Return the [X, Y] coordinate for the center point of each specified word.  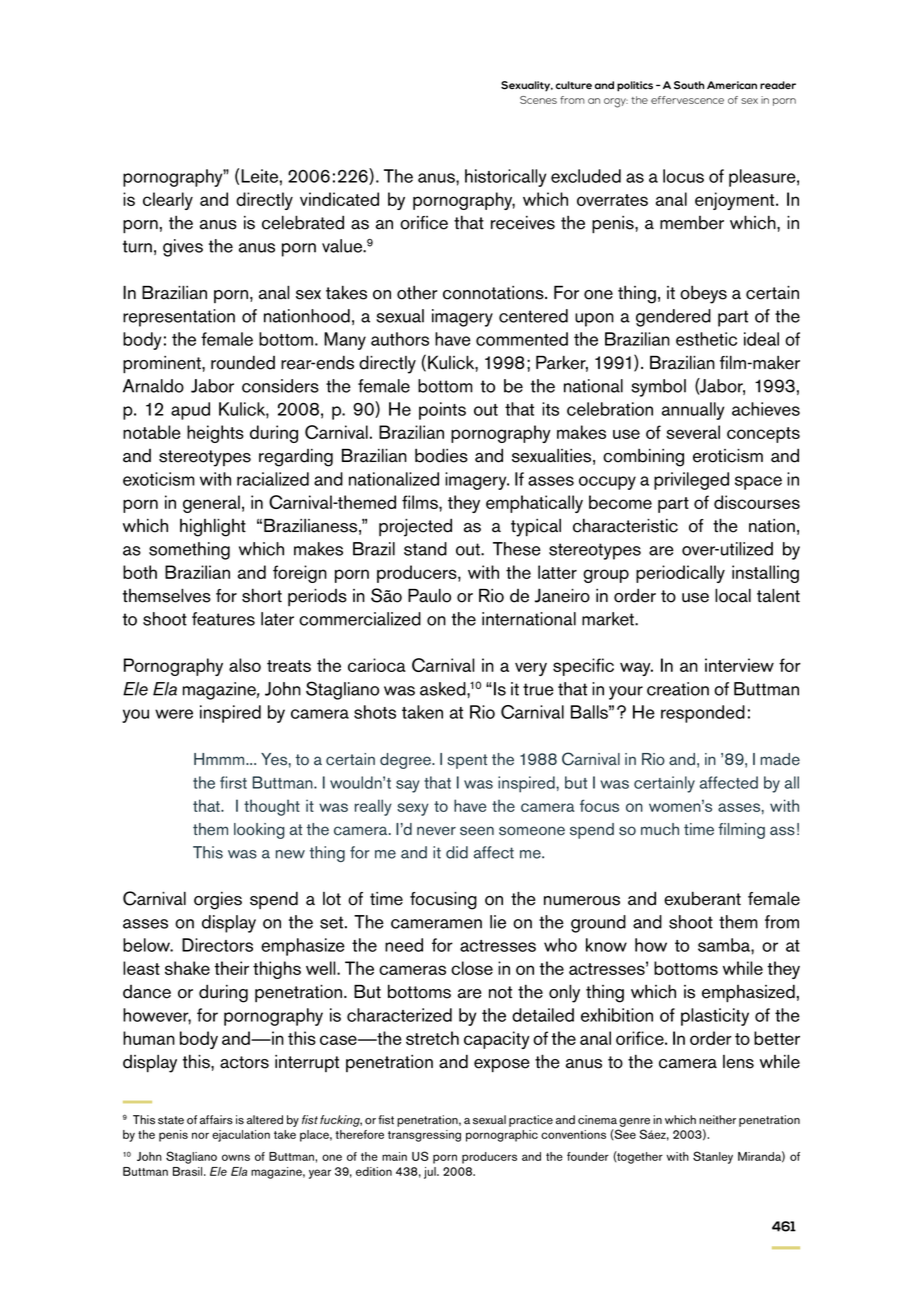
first [233, 782]
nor [200, 1135]
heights [215, 434]
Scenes [538, 100]
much [660, 829]
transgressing [424, 1136]
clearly [168, 201]
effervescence [687, 100]
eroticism [728, 456]
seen [477, 831]
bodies [441, 455]
